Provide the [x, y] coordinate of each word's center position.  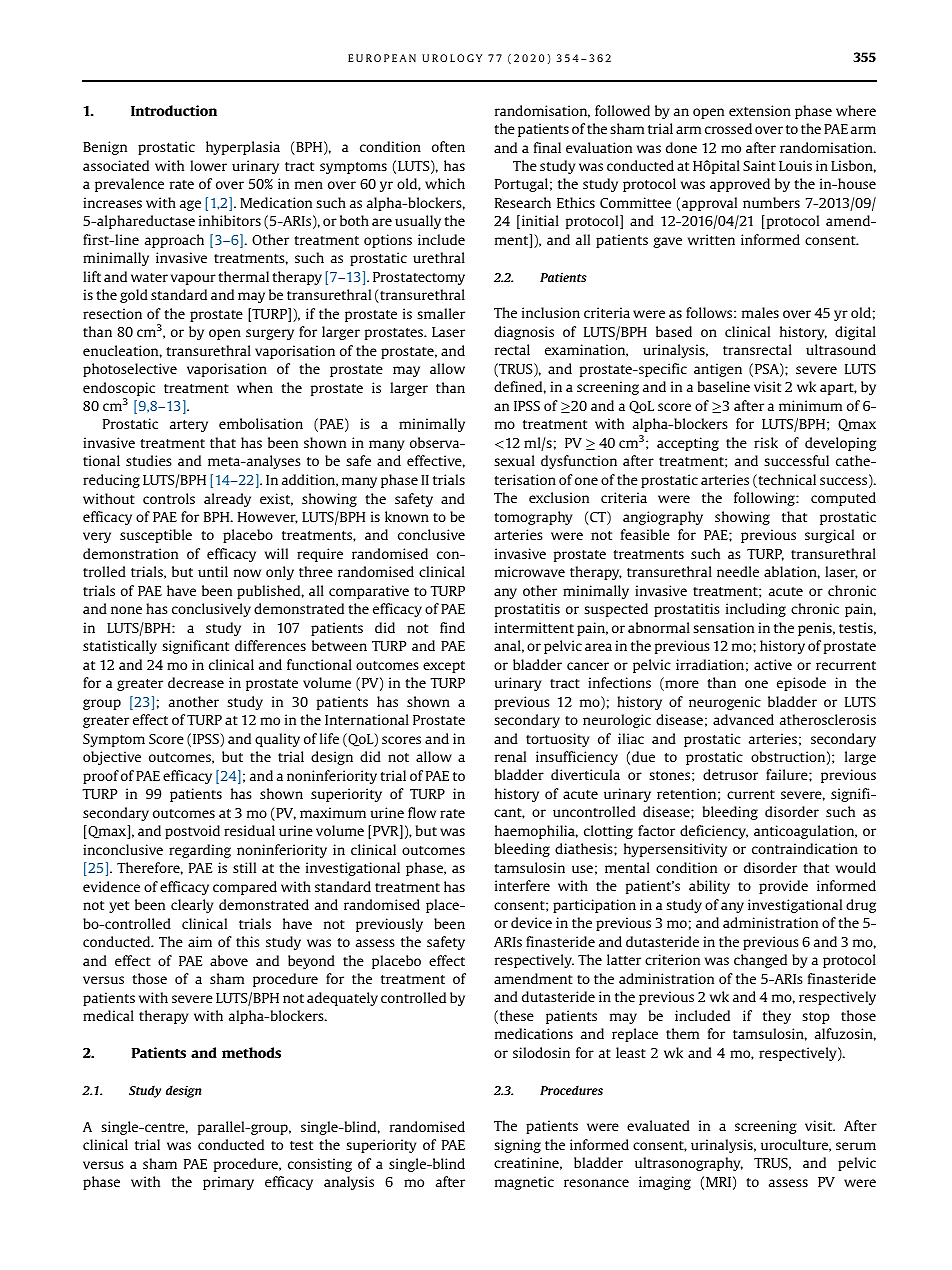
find [452, 627]
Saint [759, 165]
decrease [196, 682]
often [448, 146]
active [773, 664]
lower [208, 165]
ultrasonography [689, 1164]
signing [517, 1146]
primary [228, 1183]
